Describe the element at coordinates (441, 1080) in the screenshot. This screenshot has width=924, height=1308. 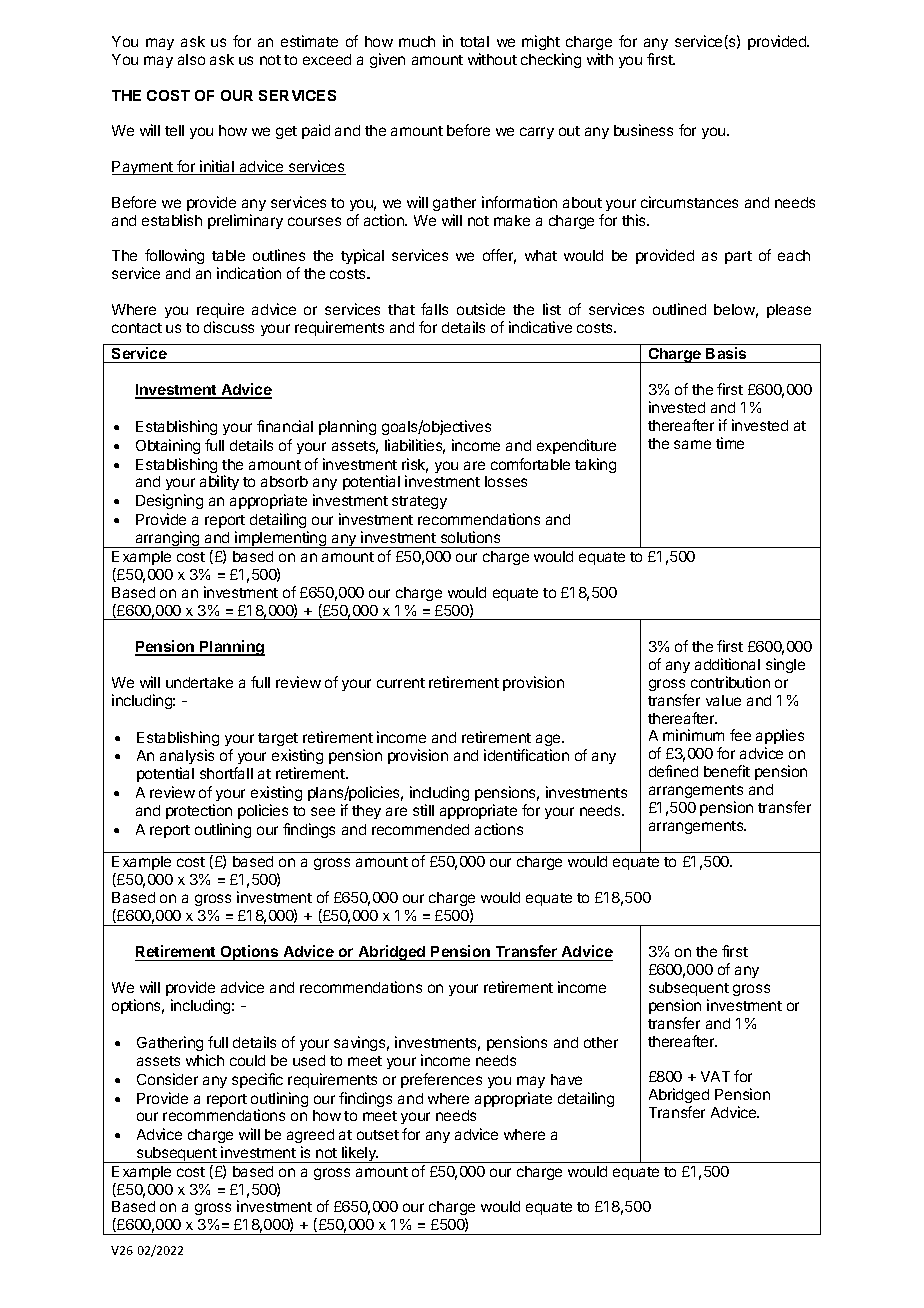
I see `preferences` at that location.
